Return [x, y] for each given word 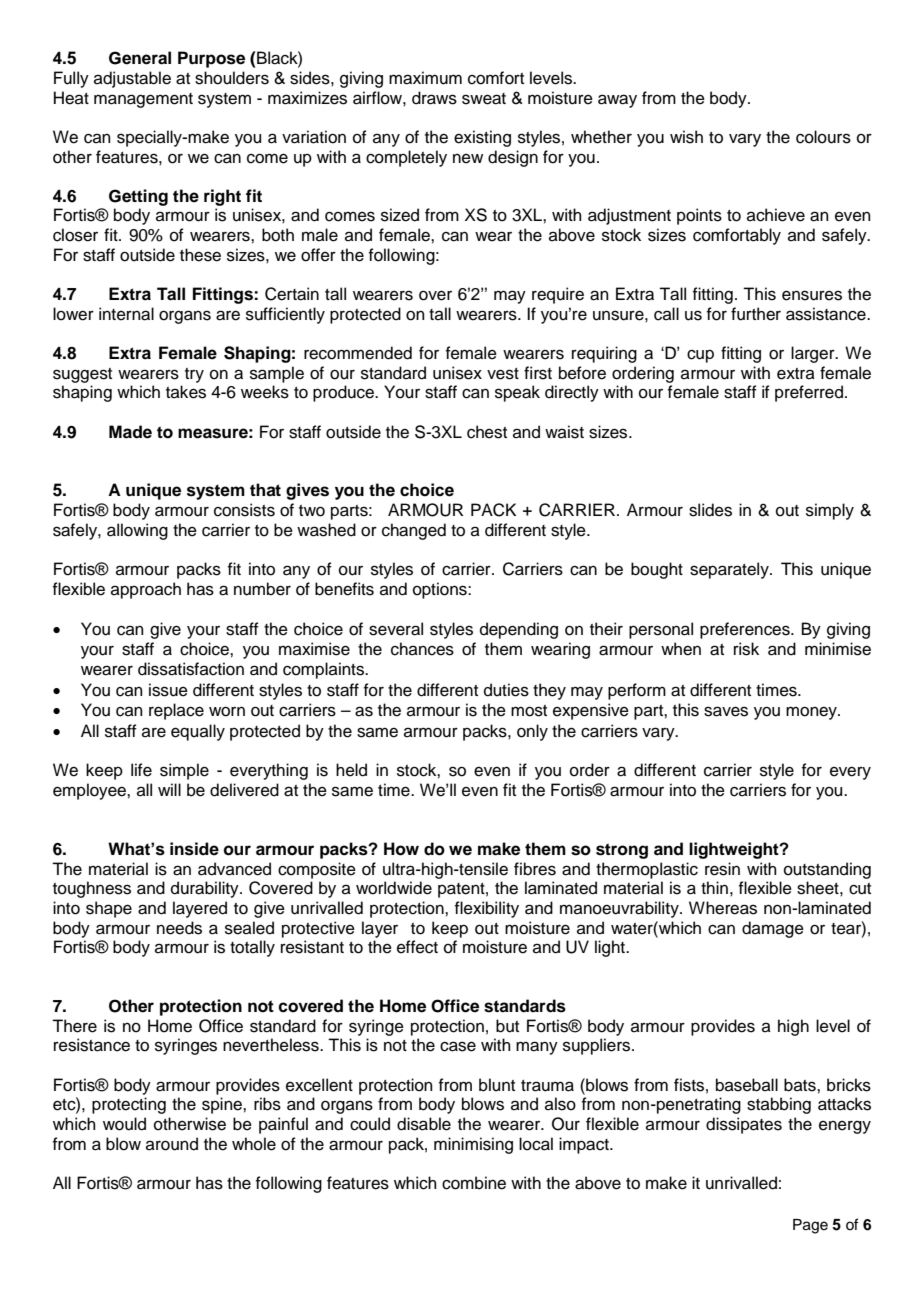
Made [130, 432]
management [143, 100]
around [172, 1144]
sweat [484, 99]
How [401, 849]
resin [722, 869]
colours [823, 137]
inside [194, 849]
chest [487, 432]
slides [710, 510]
